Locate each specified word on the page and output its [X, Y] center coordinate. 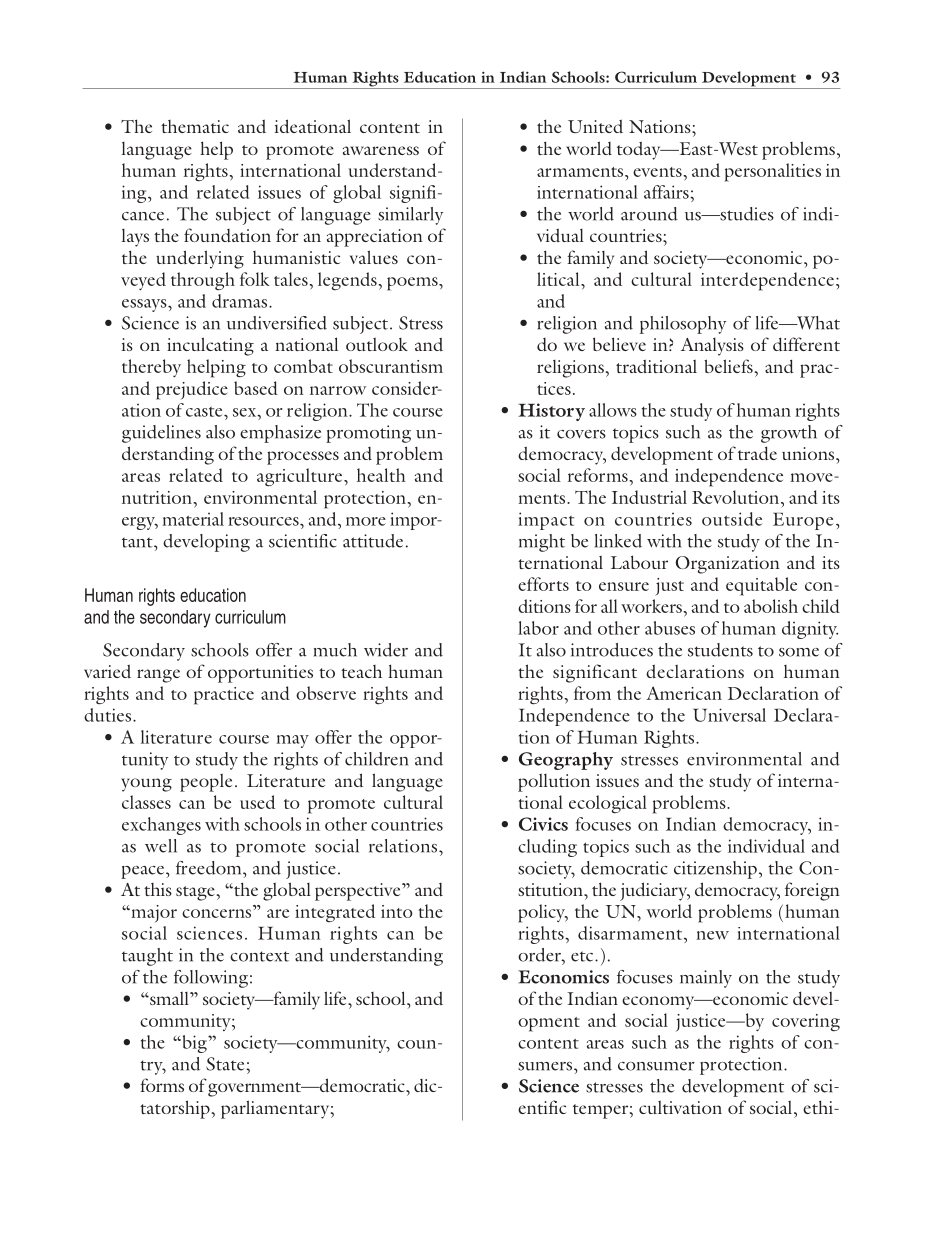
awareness [381, 150]
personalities [773, 172]
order [540, 955]
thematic [195, 126]
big [194, 1044]
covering [806, 1022]
